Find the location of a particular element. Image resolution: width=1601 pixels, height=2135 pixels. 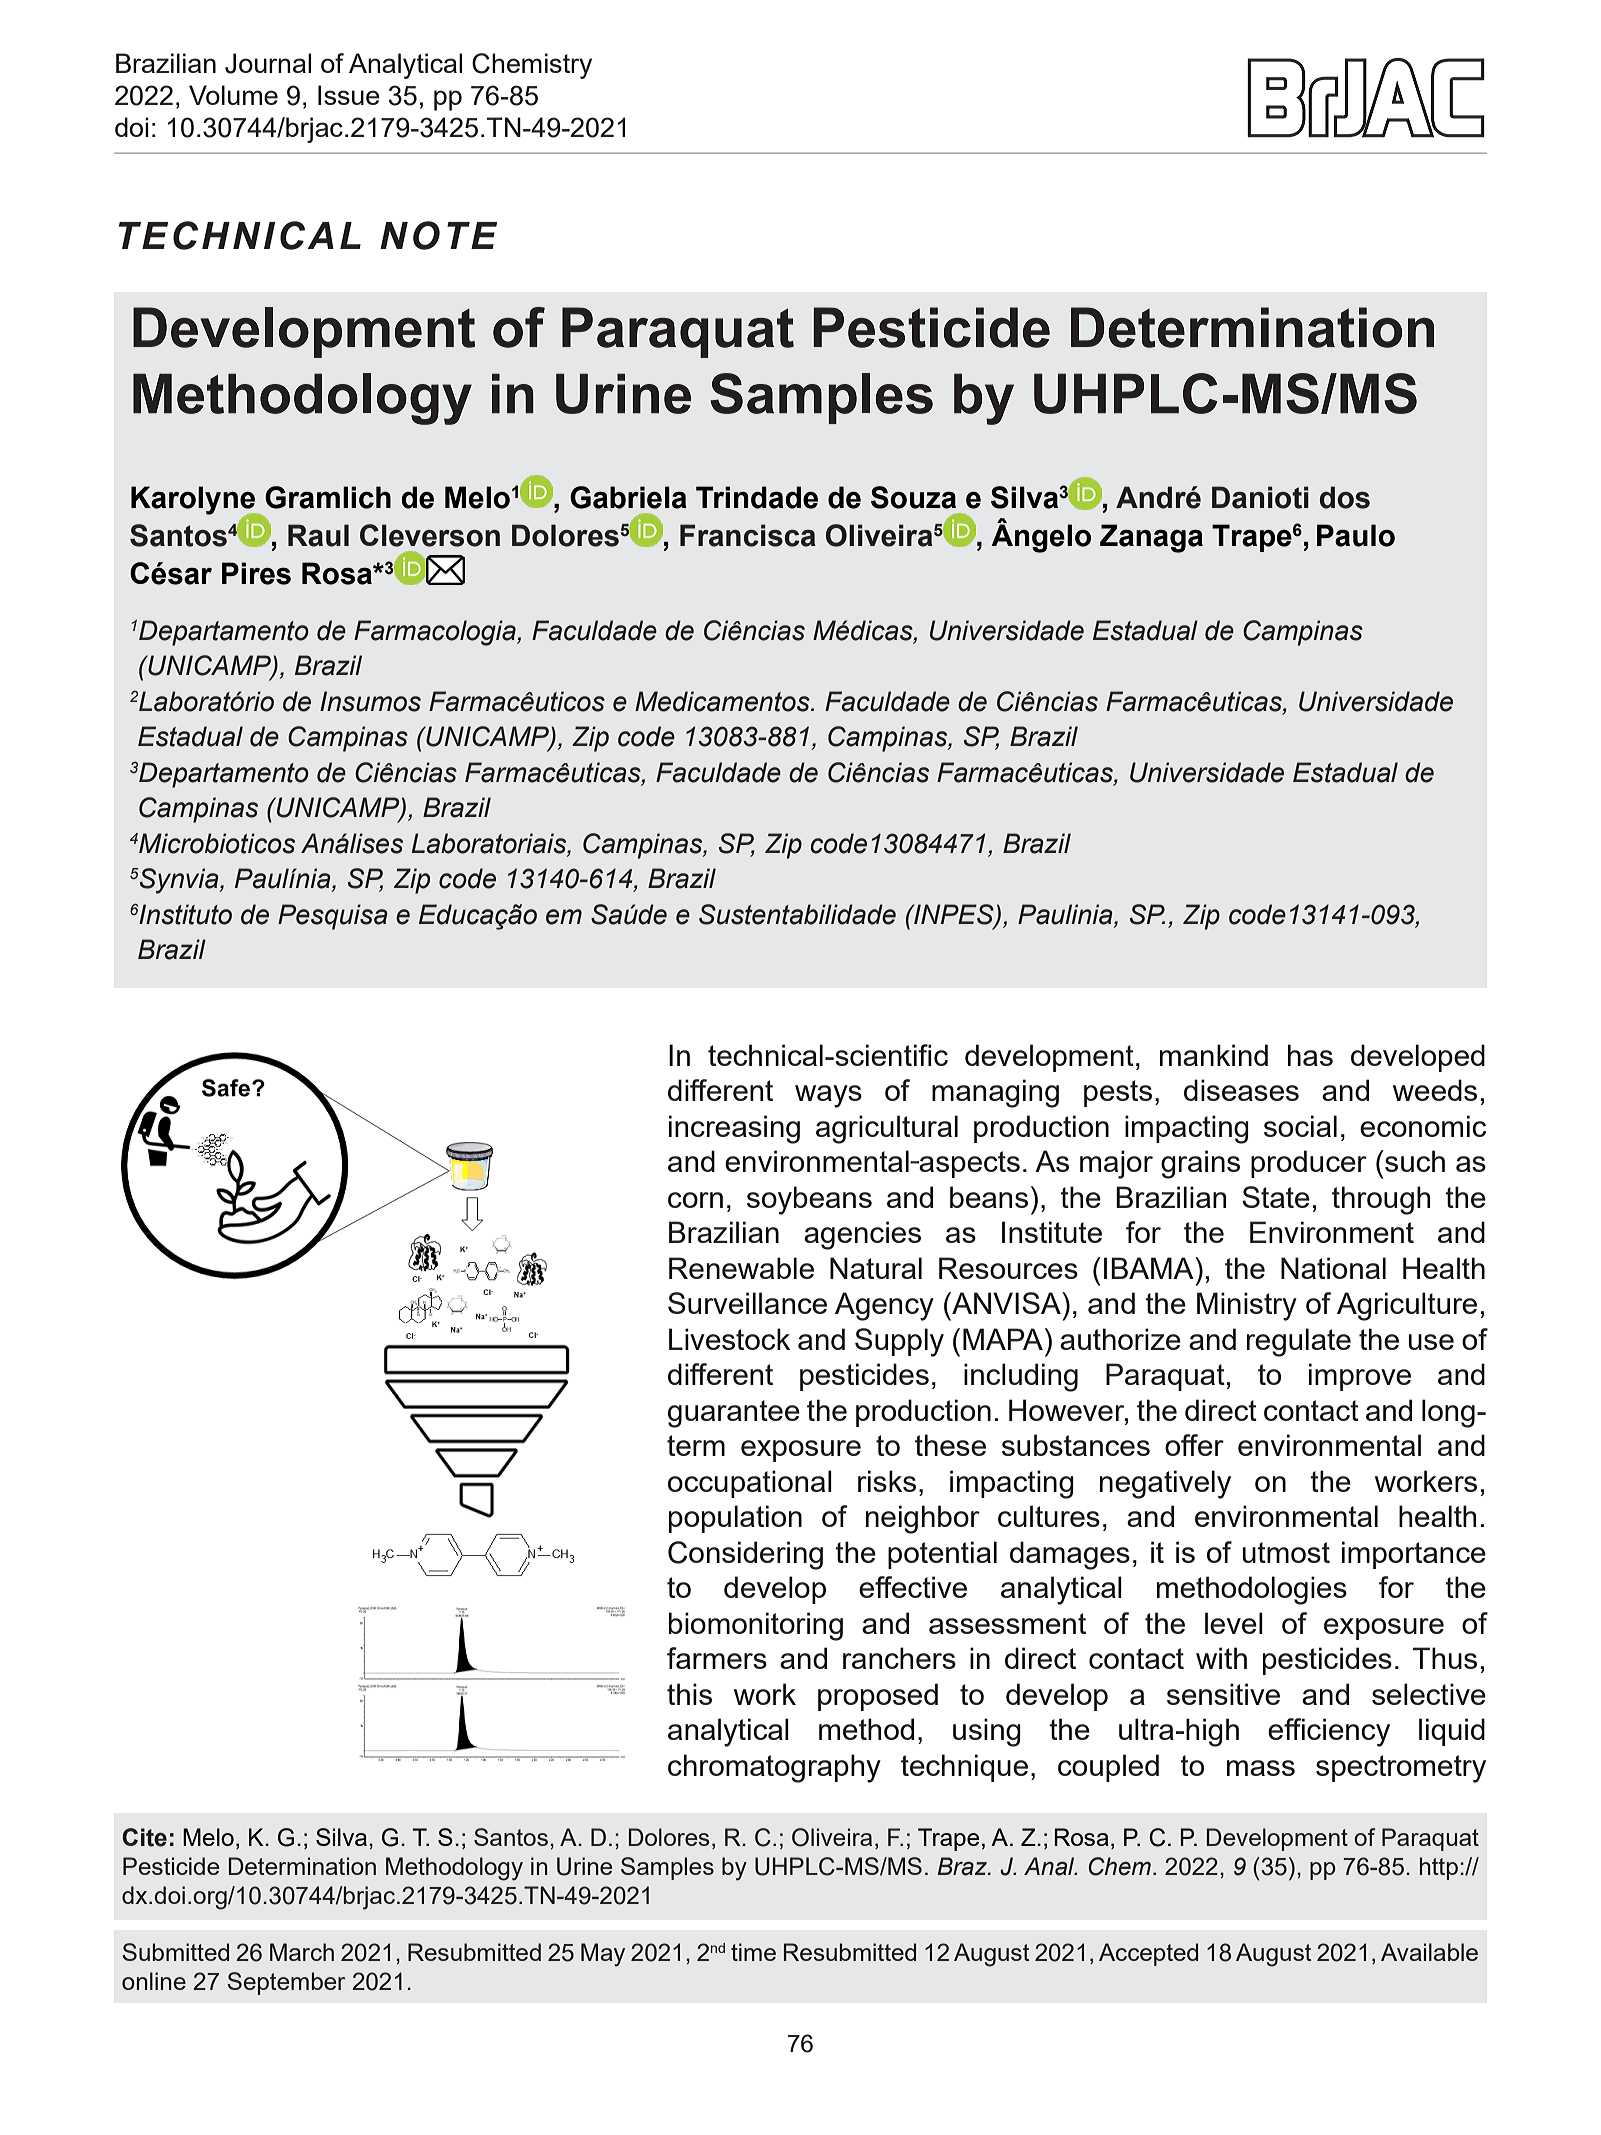

March is located at coordinates (302, 1952).
